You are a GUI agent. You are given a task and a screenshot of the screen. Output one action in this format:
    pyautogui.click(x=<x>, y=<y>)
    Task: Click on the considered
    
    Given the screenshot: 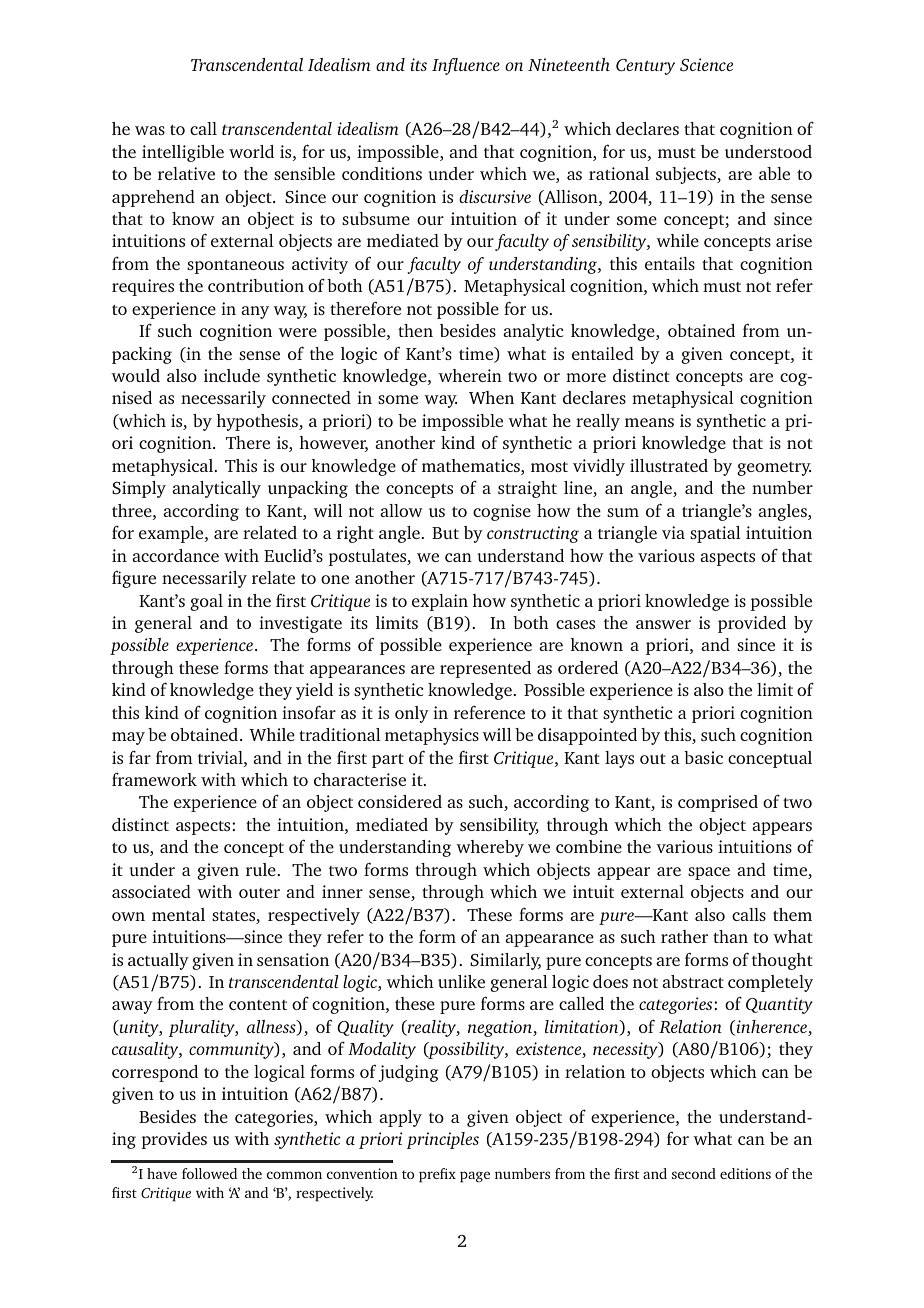 What is the action you would take?
    pyautogui.click(x=400, y=801)
